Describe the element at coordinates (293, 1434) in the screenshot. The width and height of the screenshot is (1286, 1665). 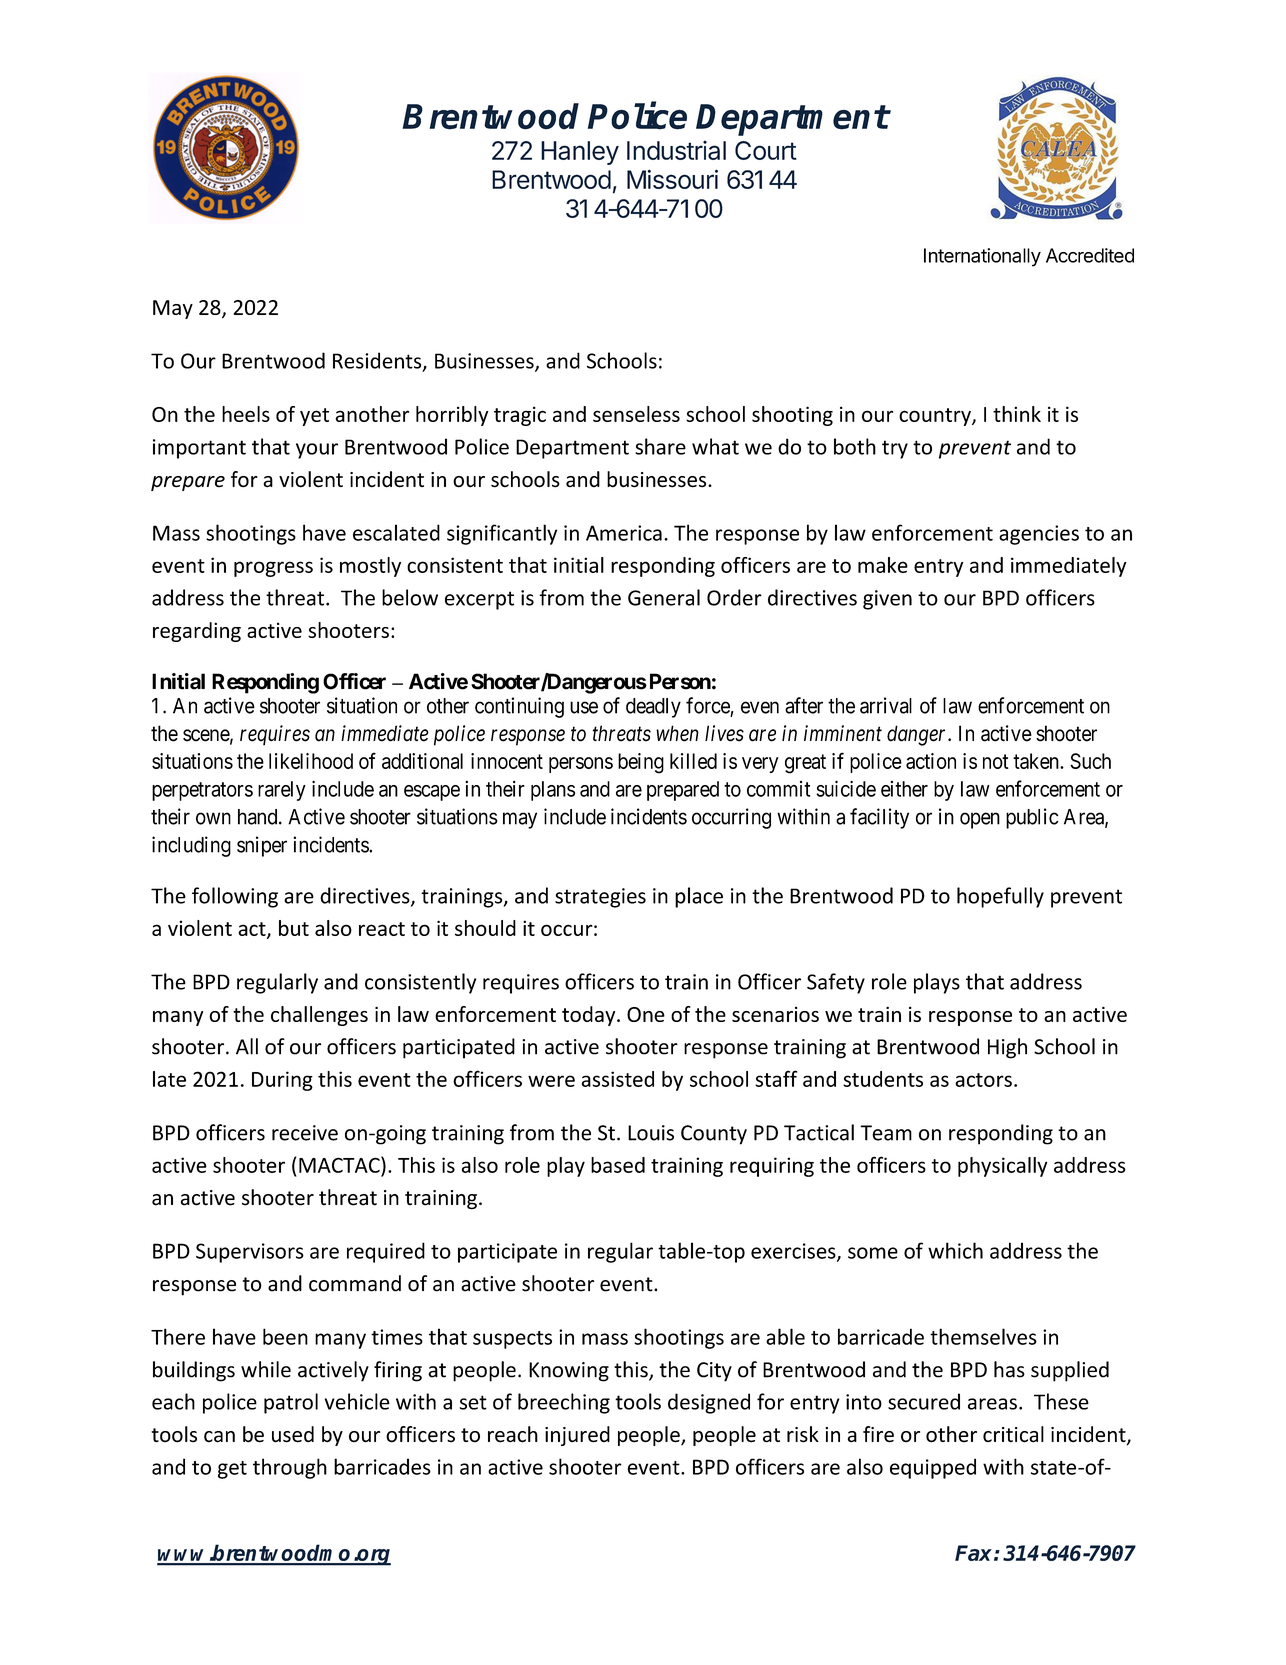
I see `used` at that location.
